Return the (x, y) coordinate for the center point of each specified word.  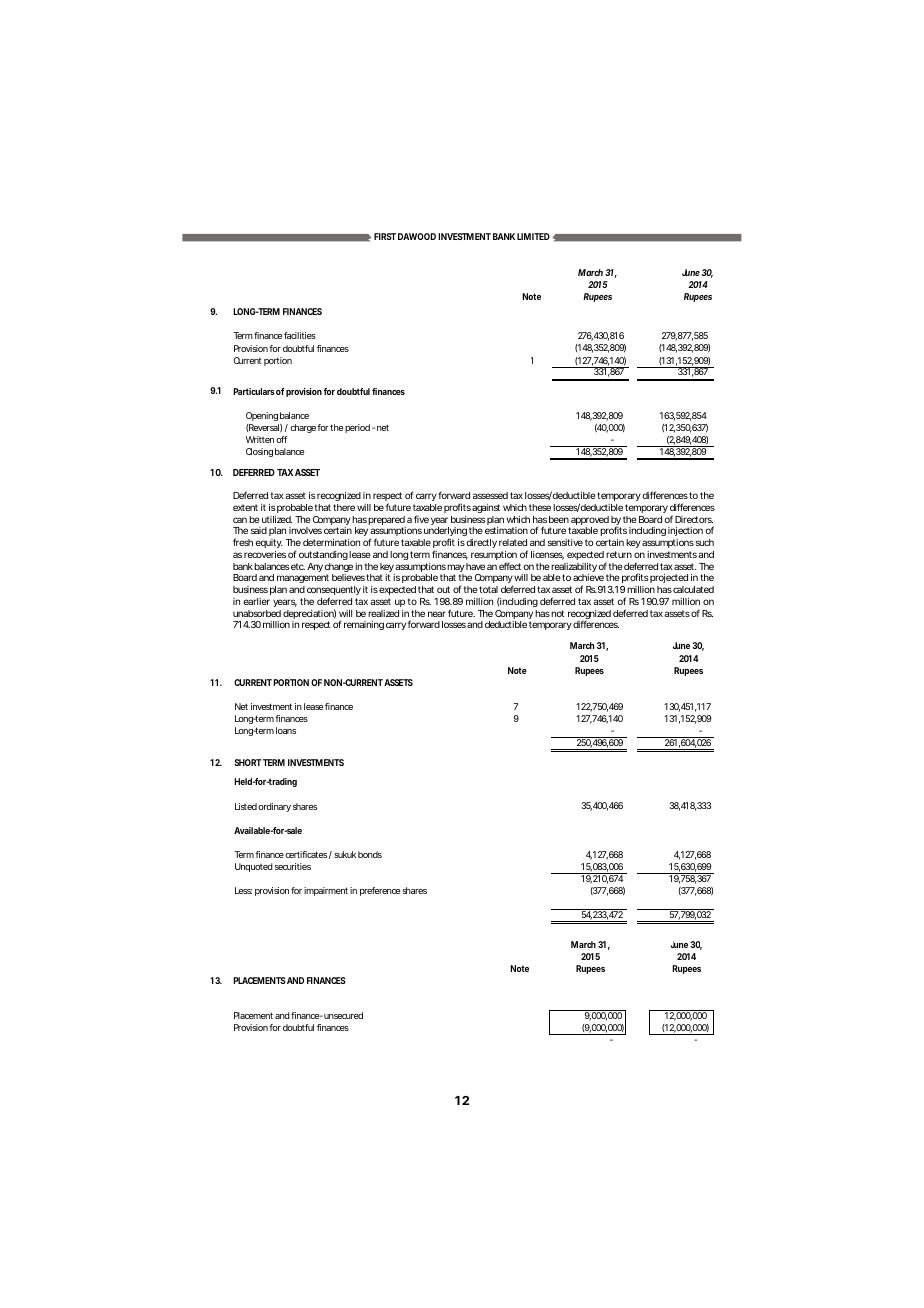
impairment (326, 891)
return (619, 554)
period (357, 428)
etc (297, 566)
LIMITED (533, 236)
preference (380, 891)
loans (286, 730)
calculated (692, 589)
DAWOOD (417, 236)
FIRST (385, 236)
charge (303, 428)
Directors (694, 519)
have (474, 566)
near (437, 614)
